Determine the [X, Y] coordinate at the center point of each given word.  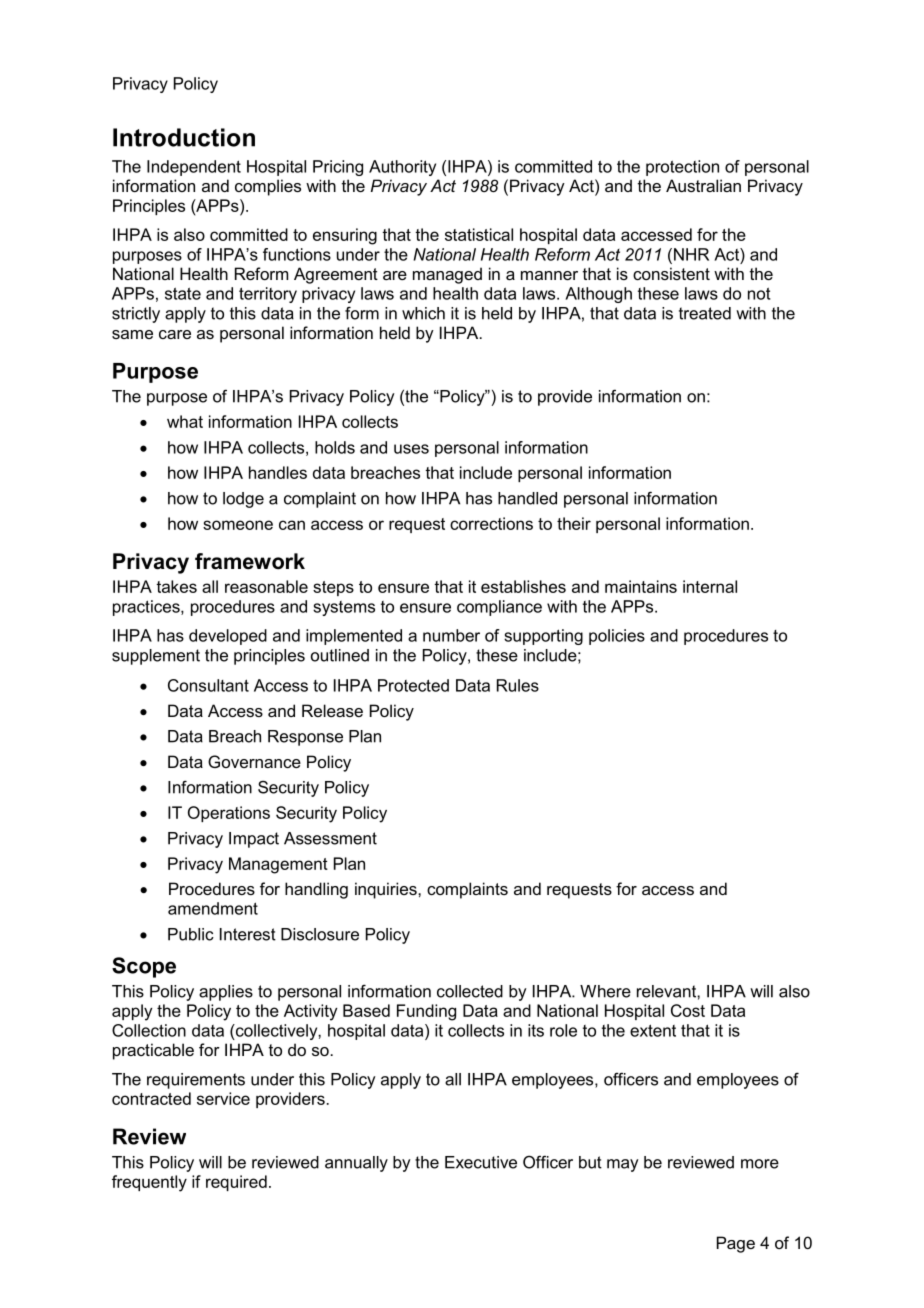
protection [682, 168]
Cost [688, 1010]
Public [191, 934]
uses [411, 449]
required [236, 1183]
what [185, 421]
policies [617, 637]
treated [705, 313]
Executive [481, 1162]
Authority [402, 168]
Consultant [208, 685]
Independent [194, 168]
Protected [413, 685]
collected [470, 991]
